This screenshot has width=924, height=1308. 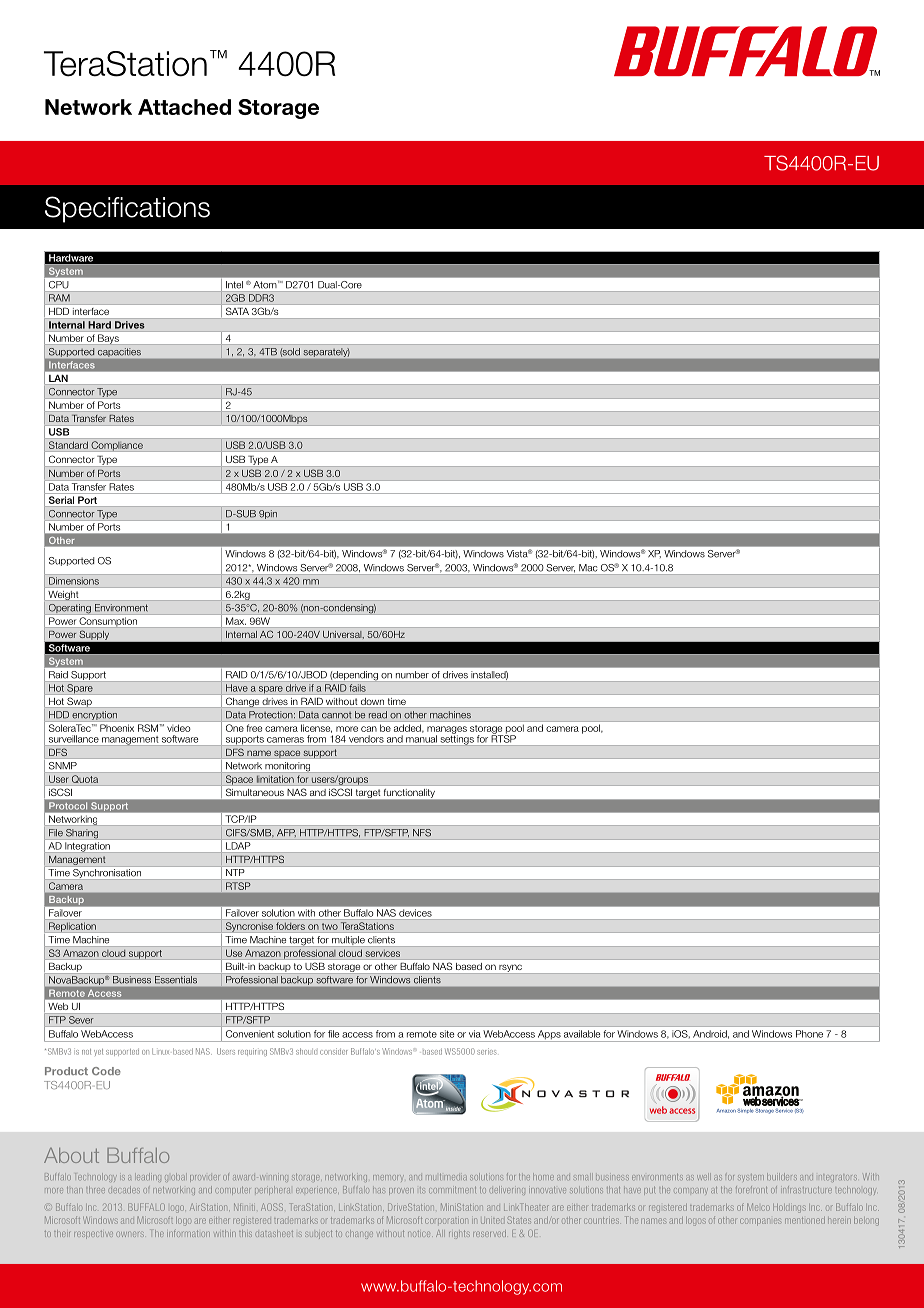 What do you see at coordinates (290, 352) in the screenshot?
I see `sold` at bounding box center [290, 352].
